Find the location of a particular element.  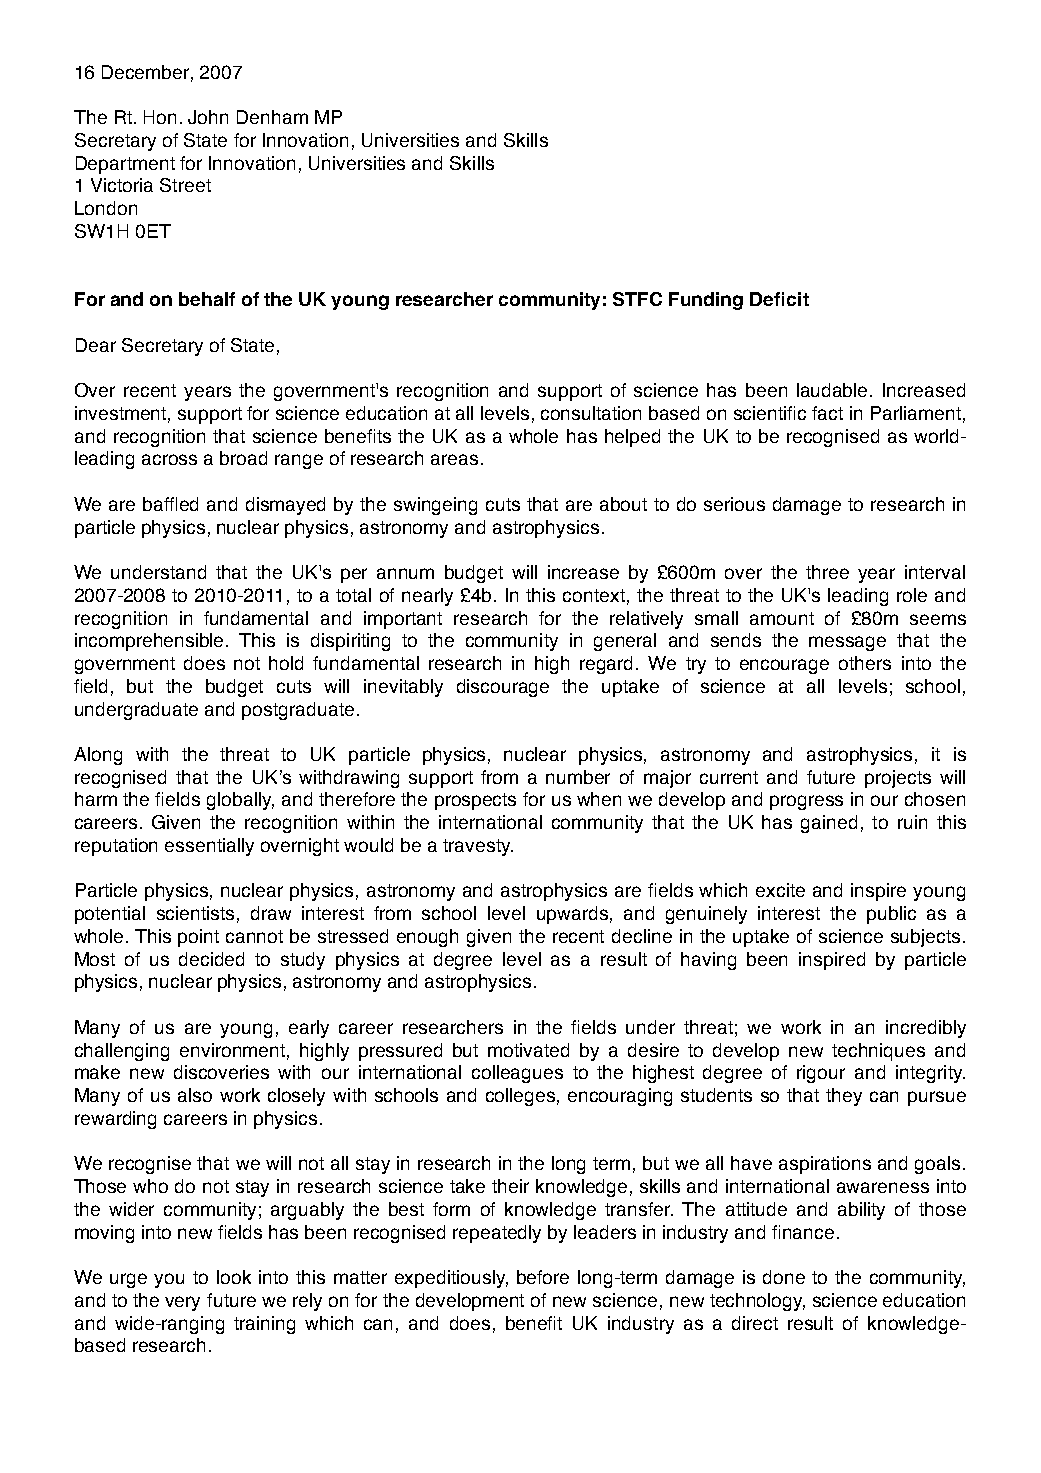

very is located at coordinates (182, 1303).
